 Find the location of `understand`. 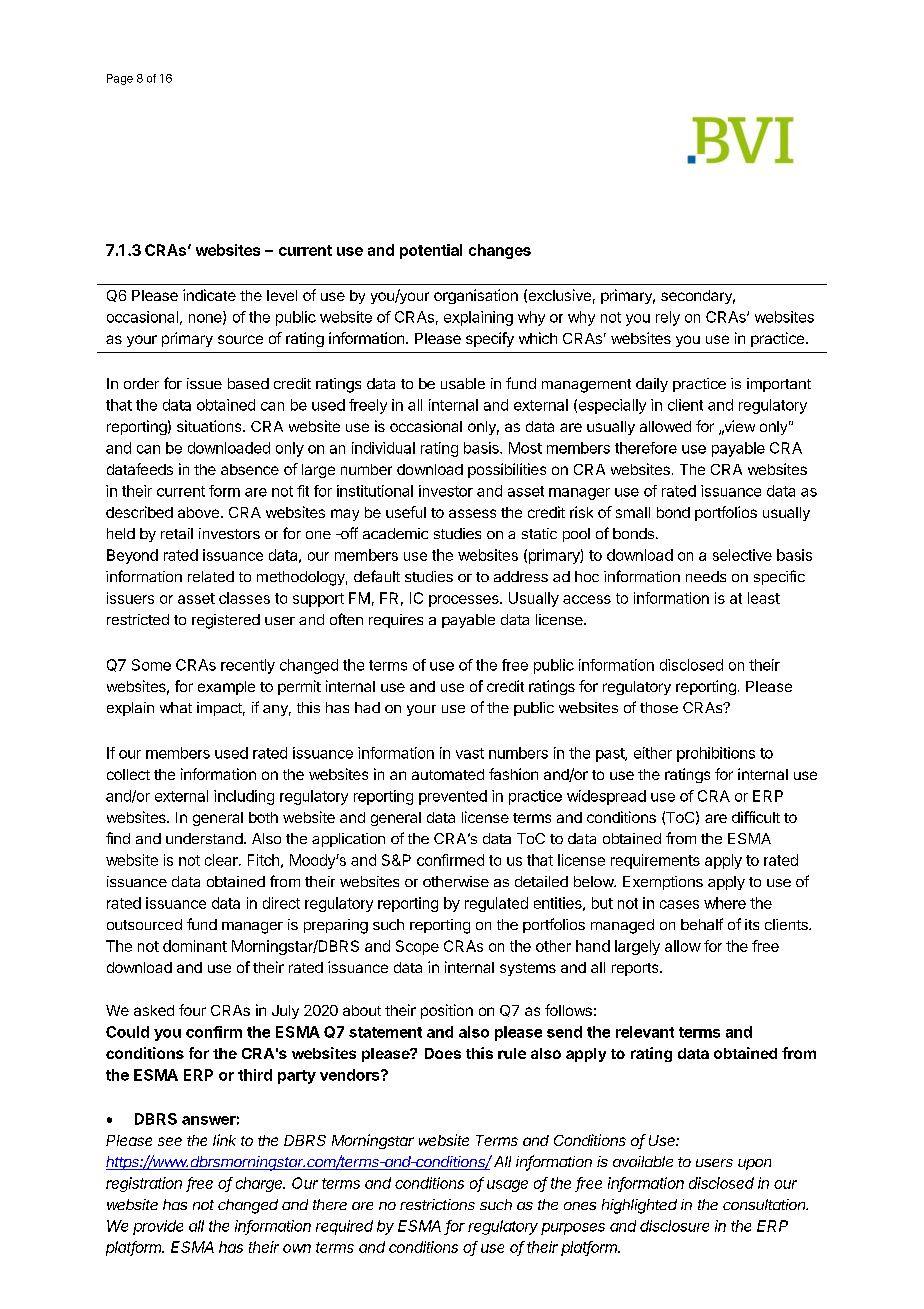

understand is located at coordinates (204, 838).
